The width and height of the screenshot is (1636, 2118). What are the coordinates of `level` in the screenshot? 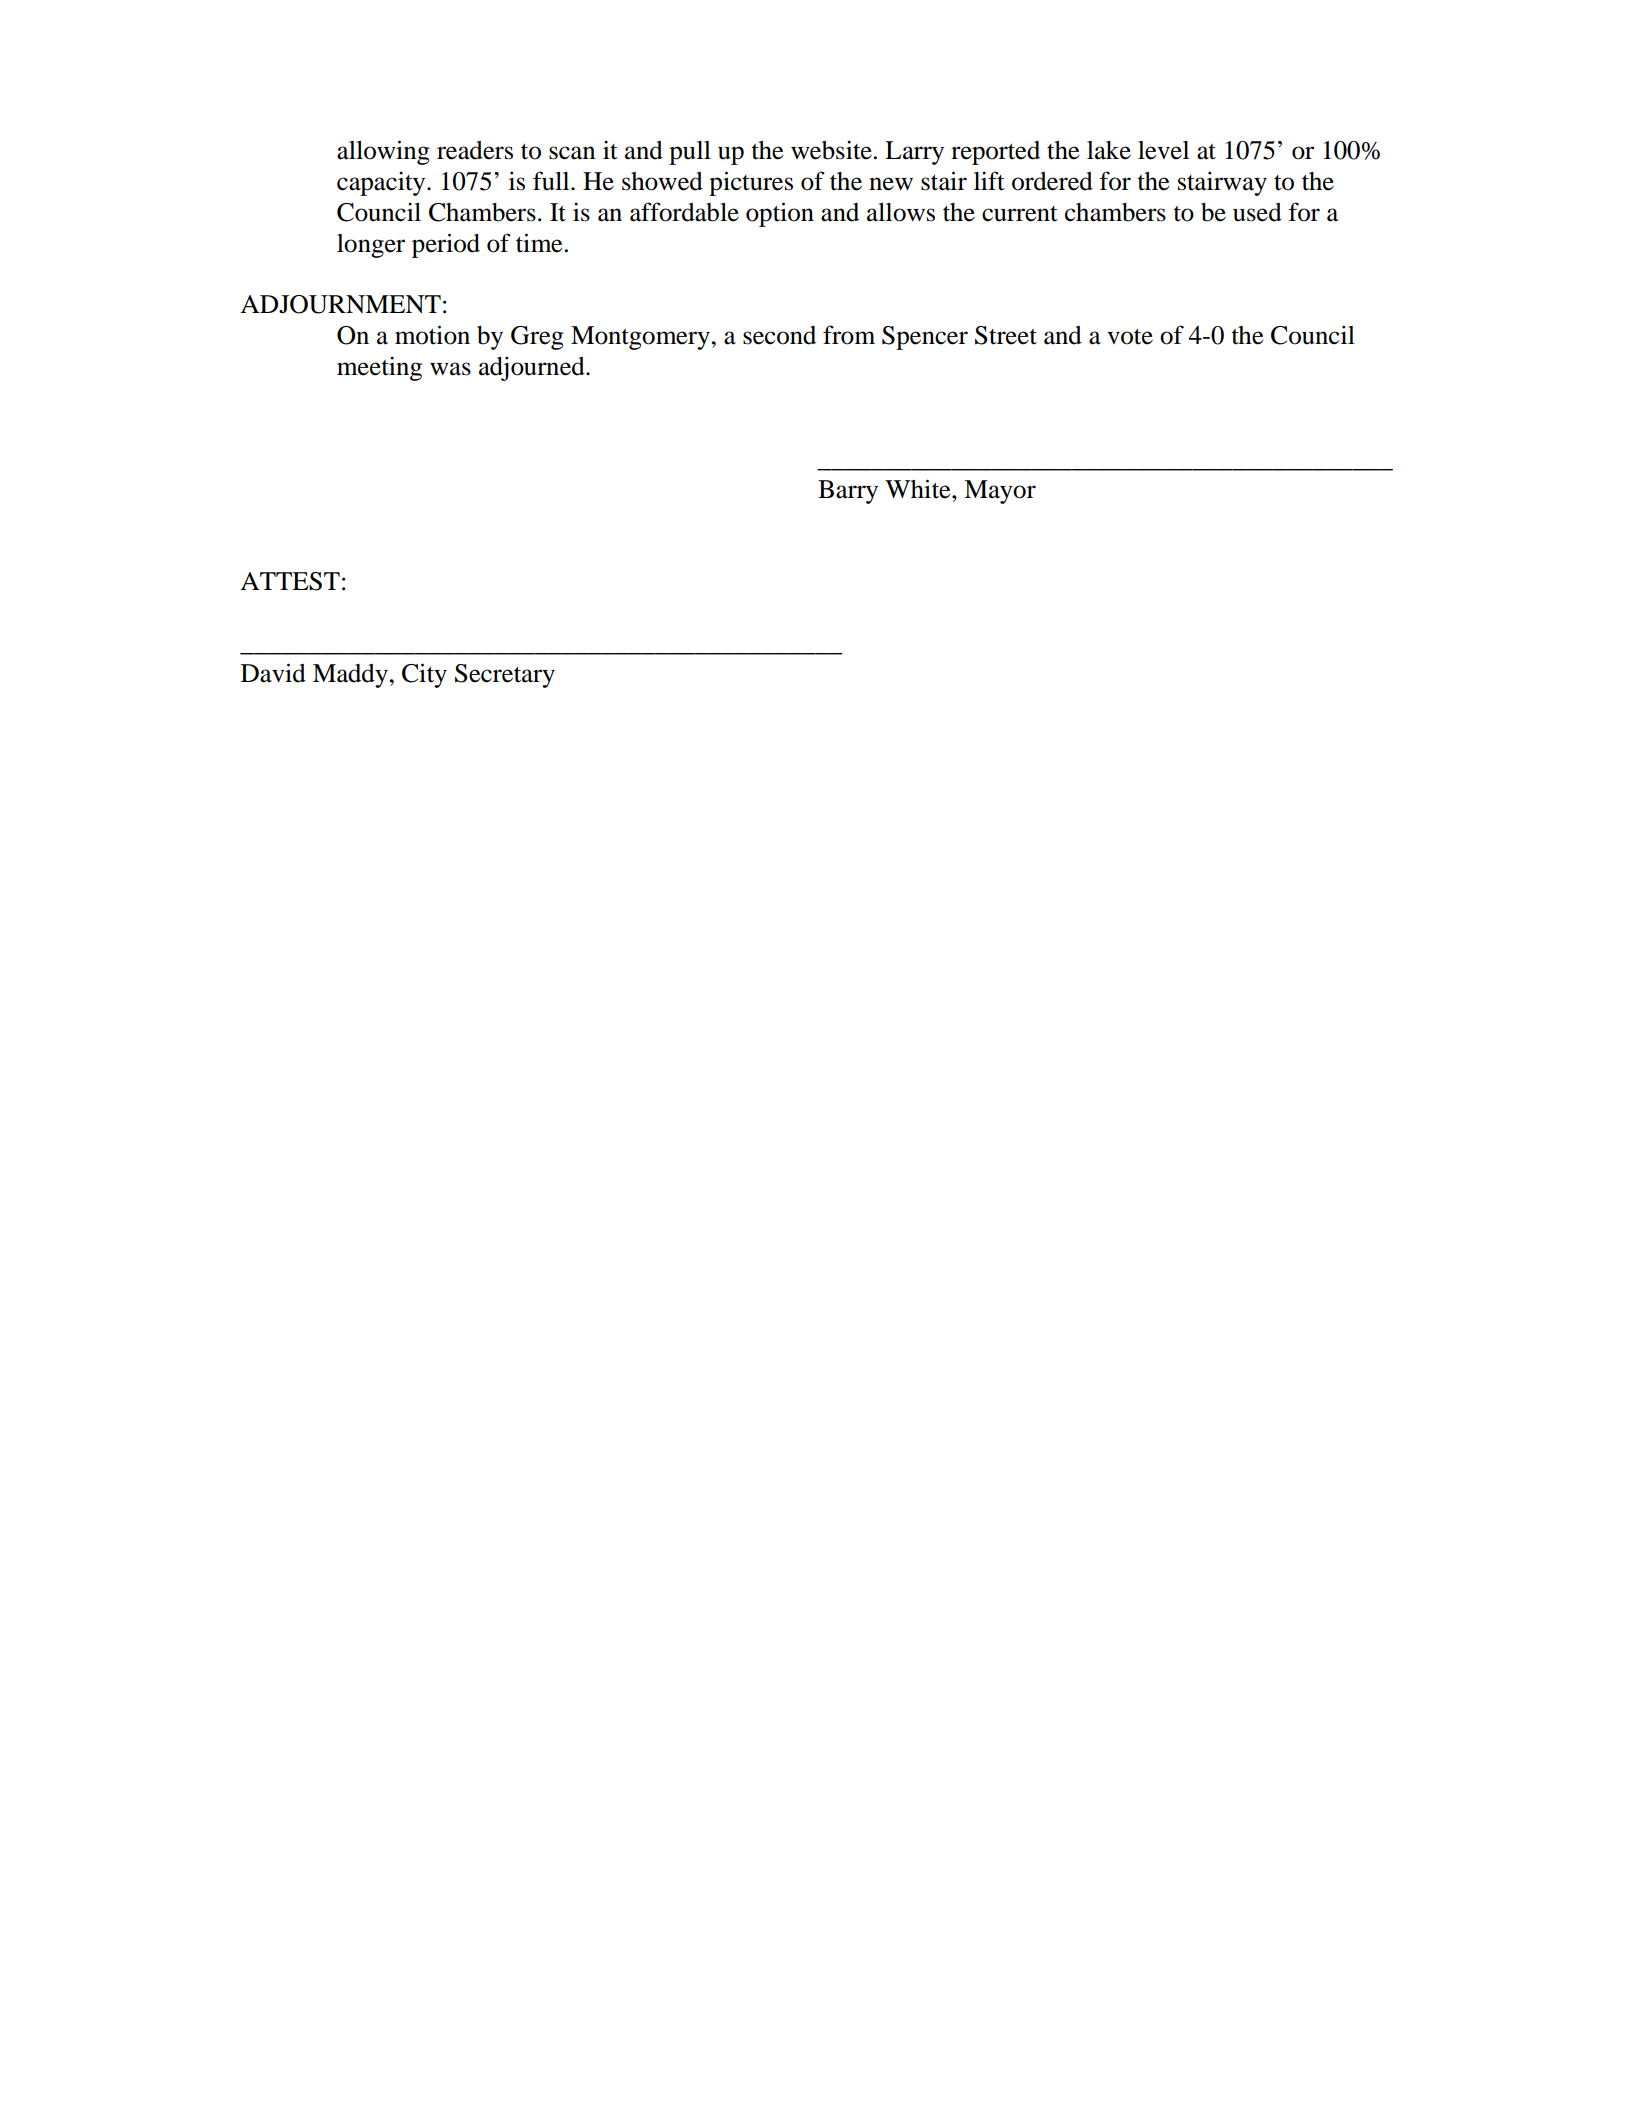 It's located at (1163, 150).
